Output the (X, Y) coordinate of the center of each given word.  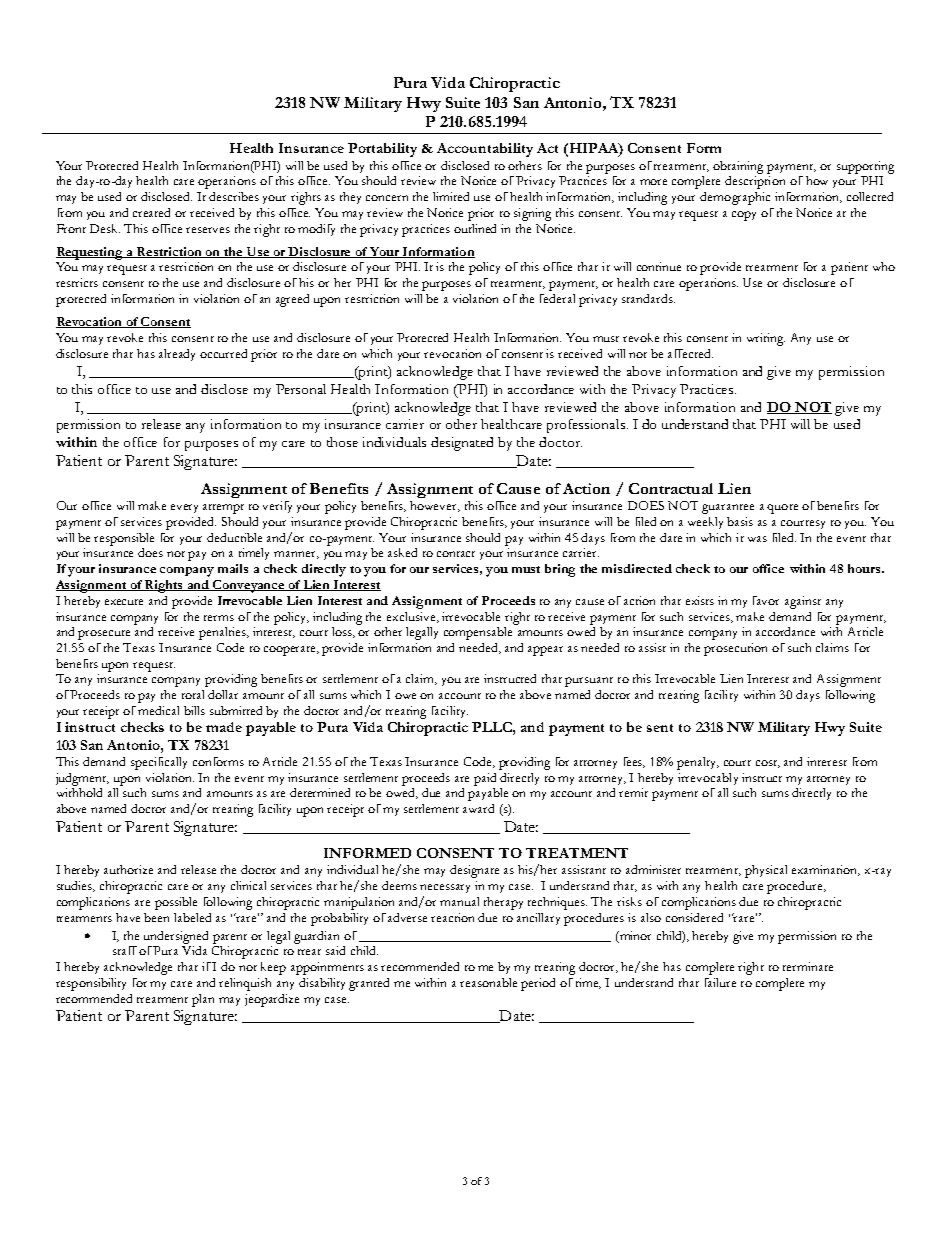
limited (451, 196)
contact (456, 554)
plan (203, 1000)
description (755, 182)
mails (233, 568)
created (151, 212)
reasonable (488, 982)
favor (766, 600)
